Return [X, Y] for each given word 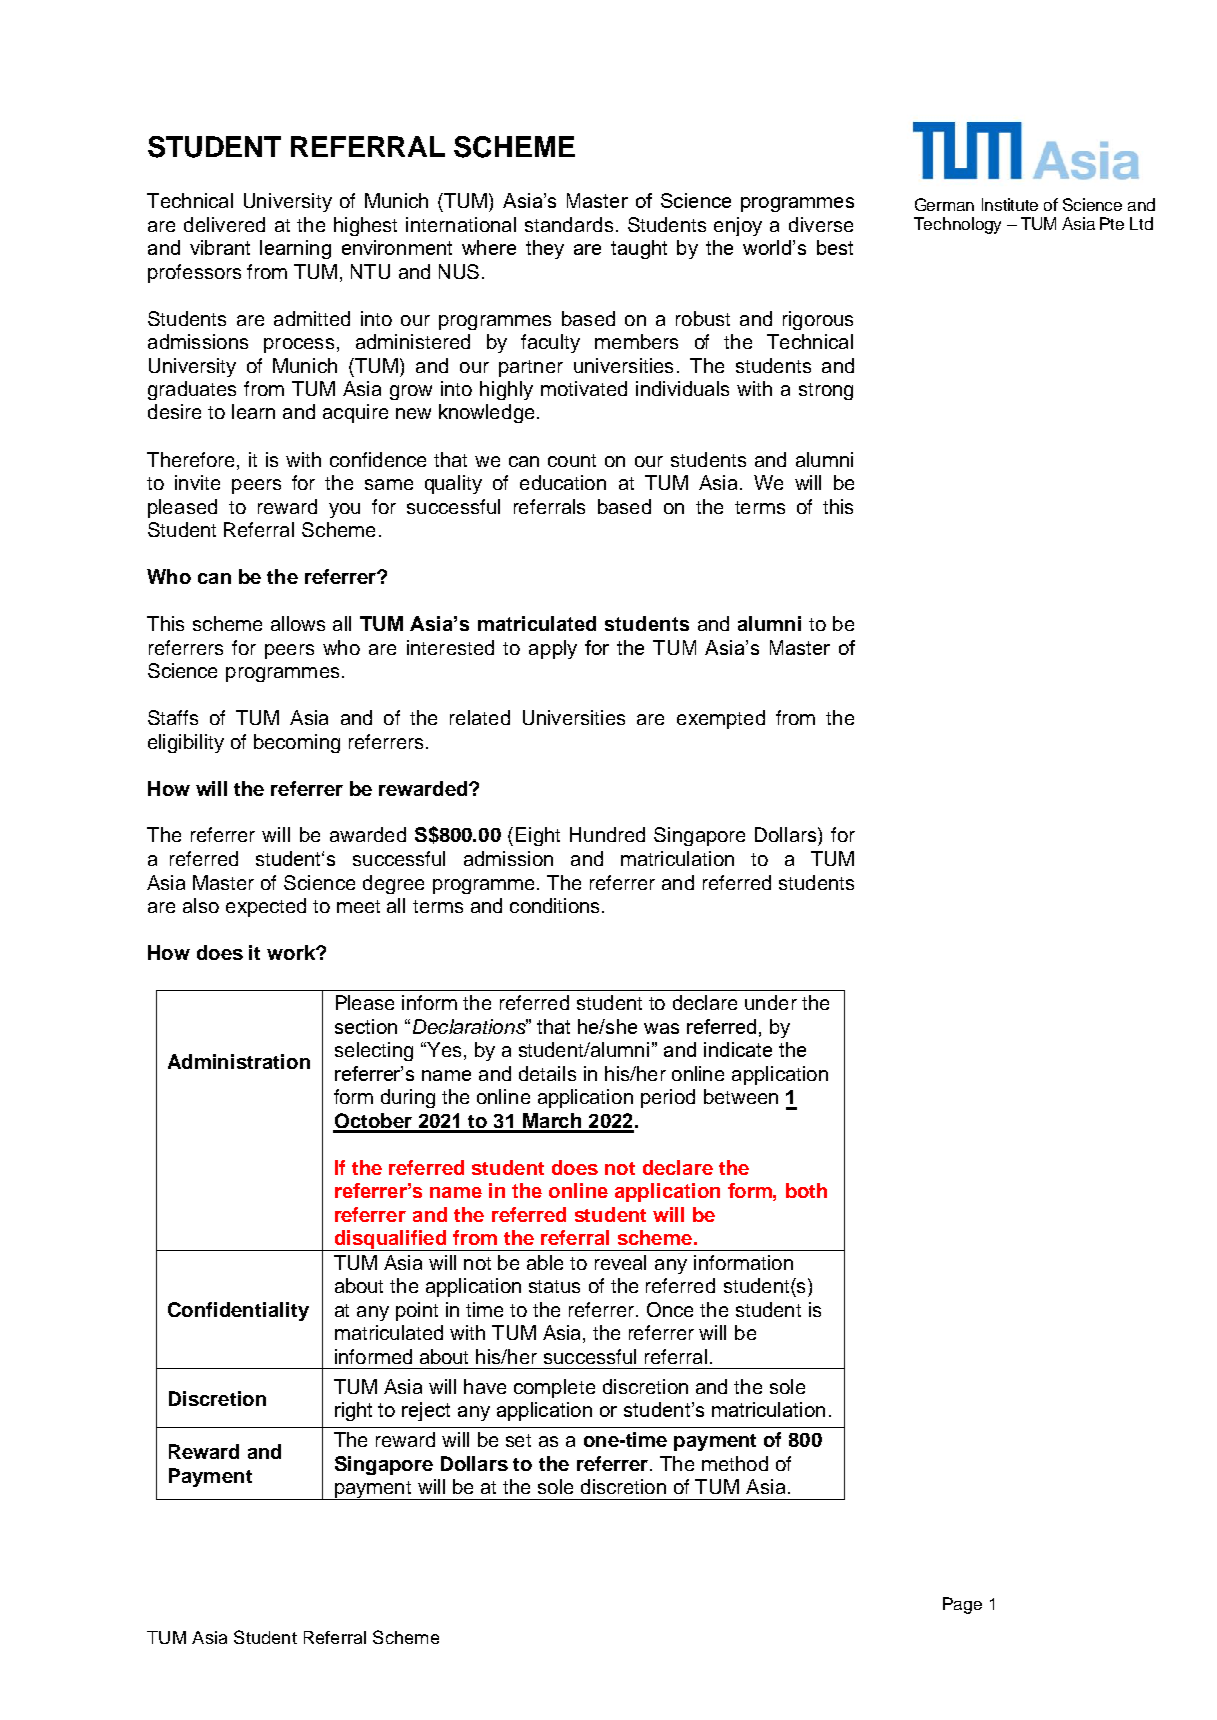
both [806, 1190]
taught [639, 249]
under [771, 1002]
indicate [738, 1049]
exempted [721, 719]
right [353, 1411]
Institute [1010, 204]
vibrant [220, 247]
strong [826, 391]
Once [670, 1309]
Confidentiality [238, 1311]
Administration [239, 1061]
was [661, 1028]
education [563, 482]
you [344, 510]
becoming [297, 743]
